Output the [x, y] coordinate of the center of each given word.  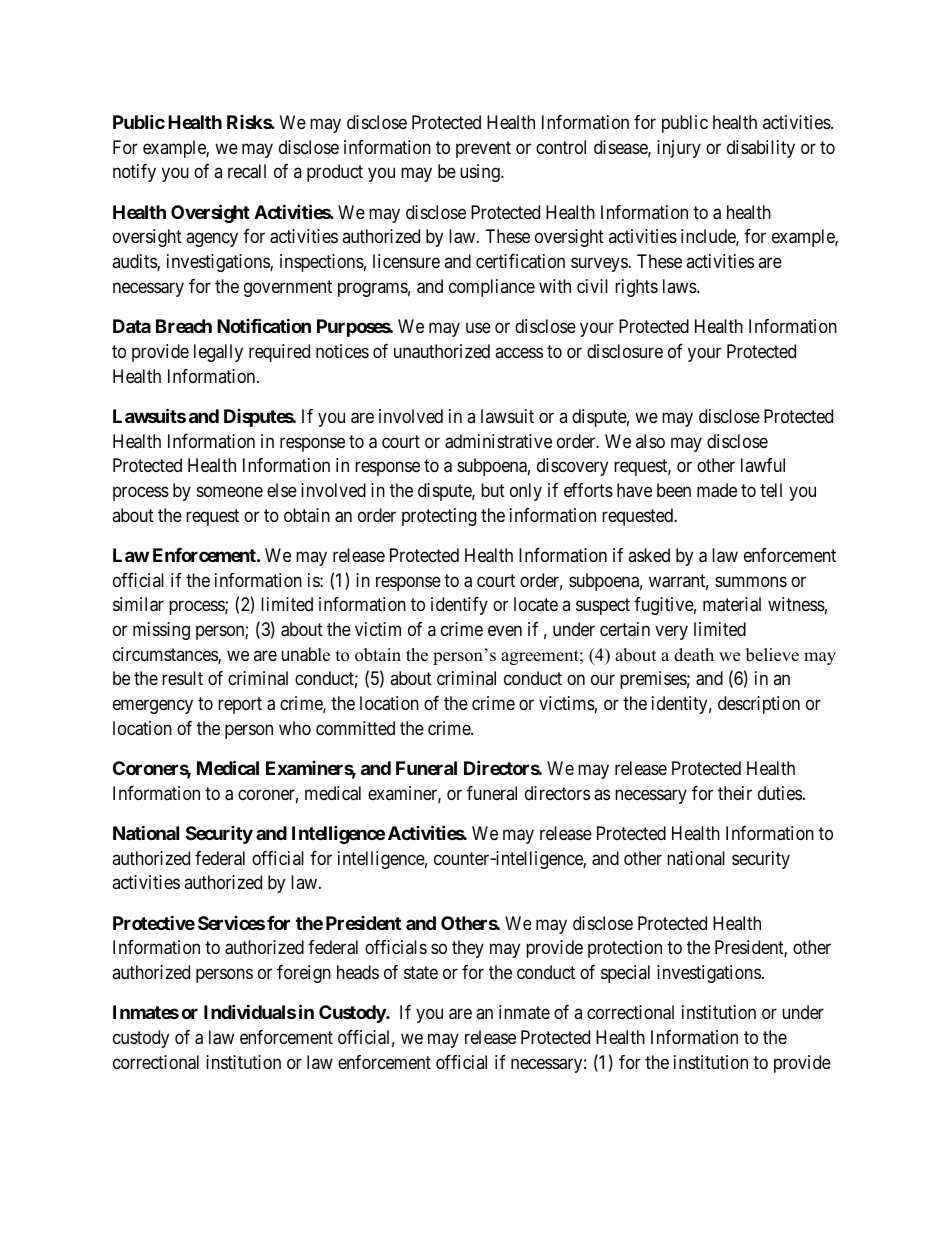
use [478, 327]
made [717, 490]
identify [459, 606]
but [493, 490]
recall [247, 171]
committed [355, 728]
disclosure [625, 351]
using [481, 173]
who [295, 728]
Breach [184, 326]
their [735, 793]
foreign [304, 974]
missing [161, 631]
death [694, 655]
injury [679, 149]
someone [230, 491]
